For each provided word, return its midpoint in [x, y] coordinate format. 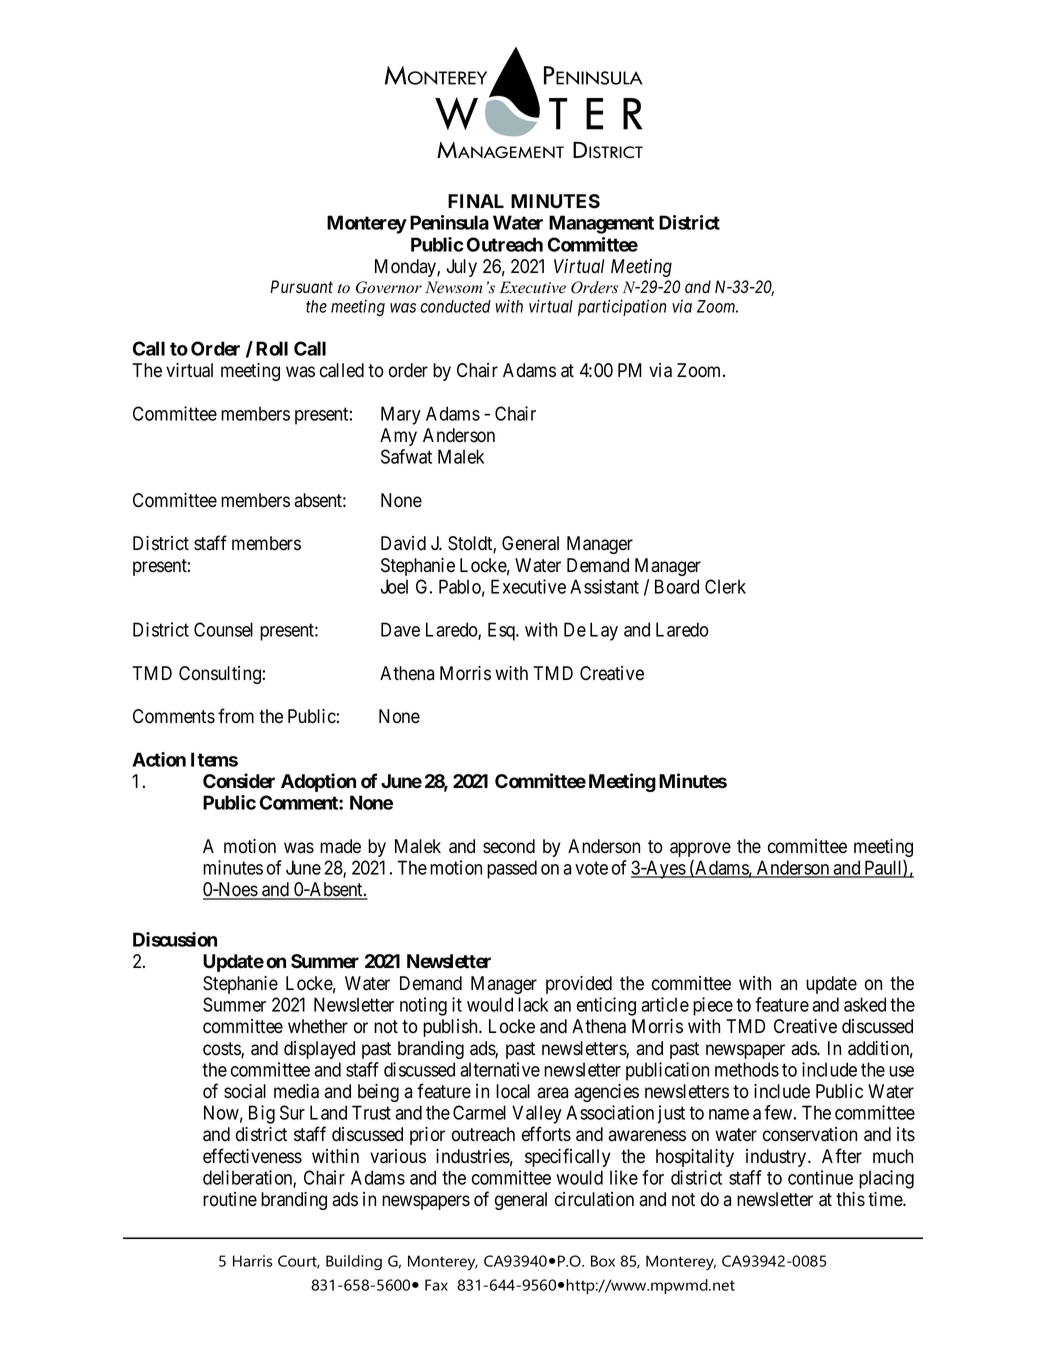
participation [622, 307]
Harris [252, 1261]
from [236, 716]
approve [700, 849]
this [850, 1199]
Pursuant [301, 287]
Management [601, 224]
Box [603, 1261]
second [509, 846]
